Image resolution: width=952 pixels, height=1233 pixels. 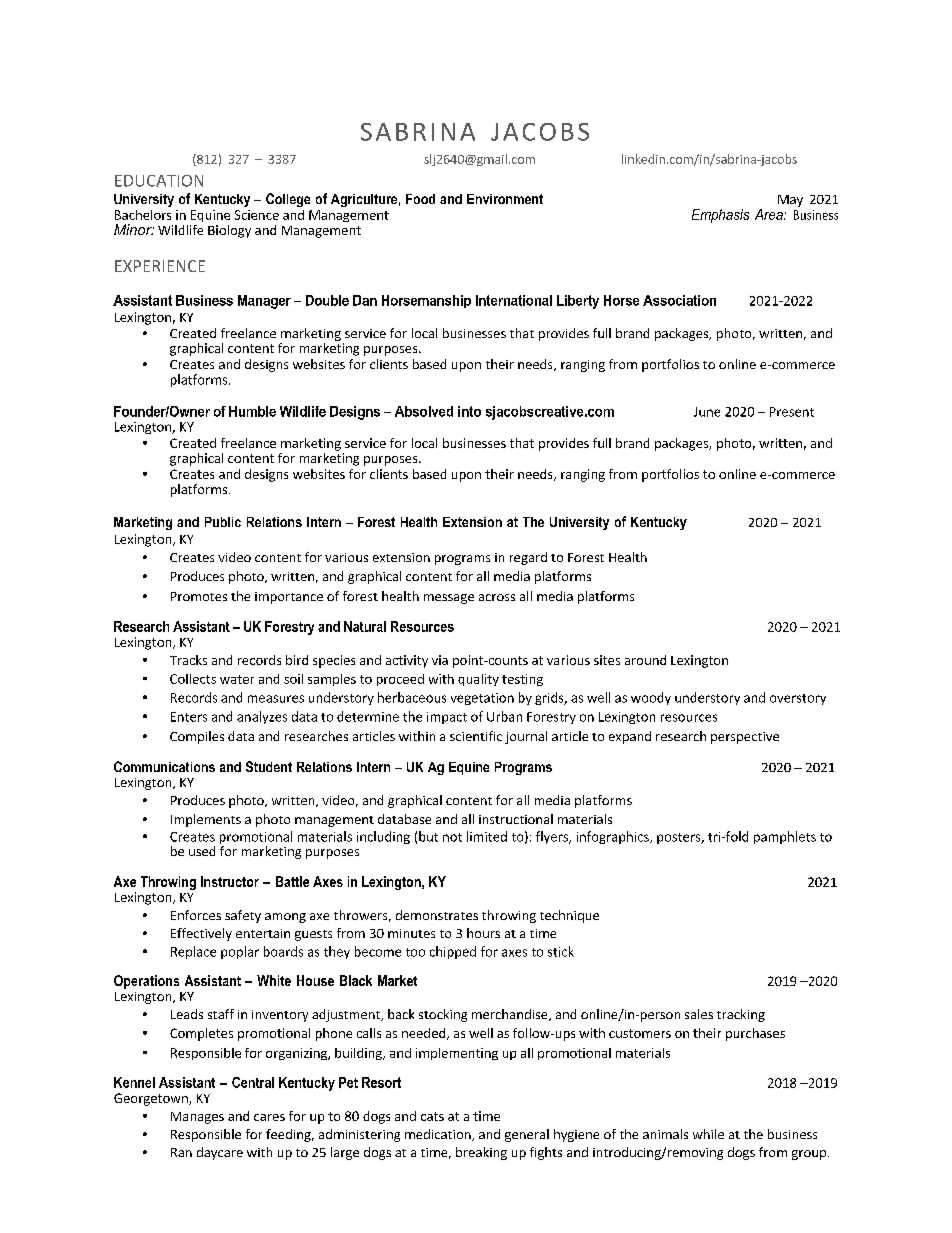 I want to click on Collects, so click(x=193, y=679).
